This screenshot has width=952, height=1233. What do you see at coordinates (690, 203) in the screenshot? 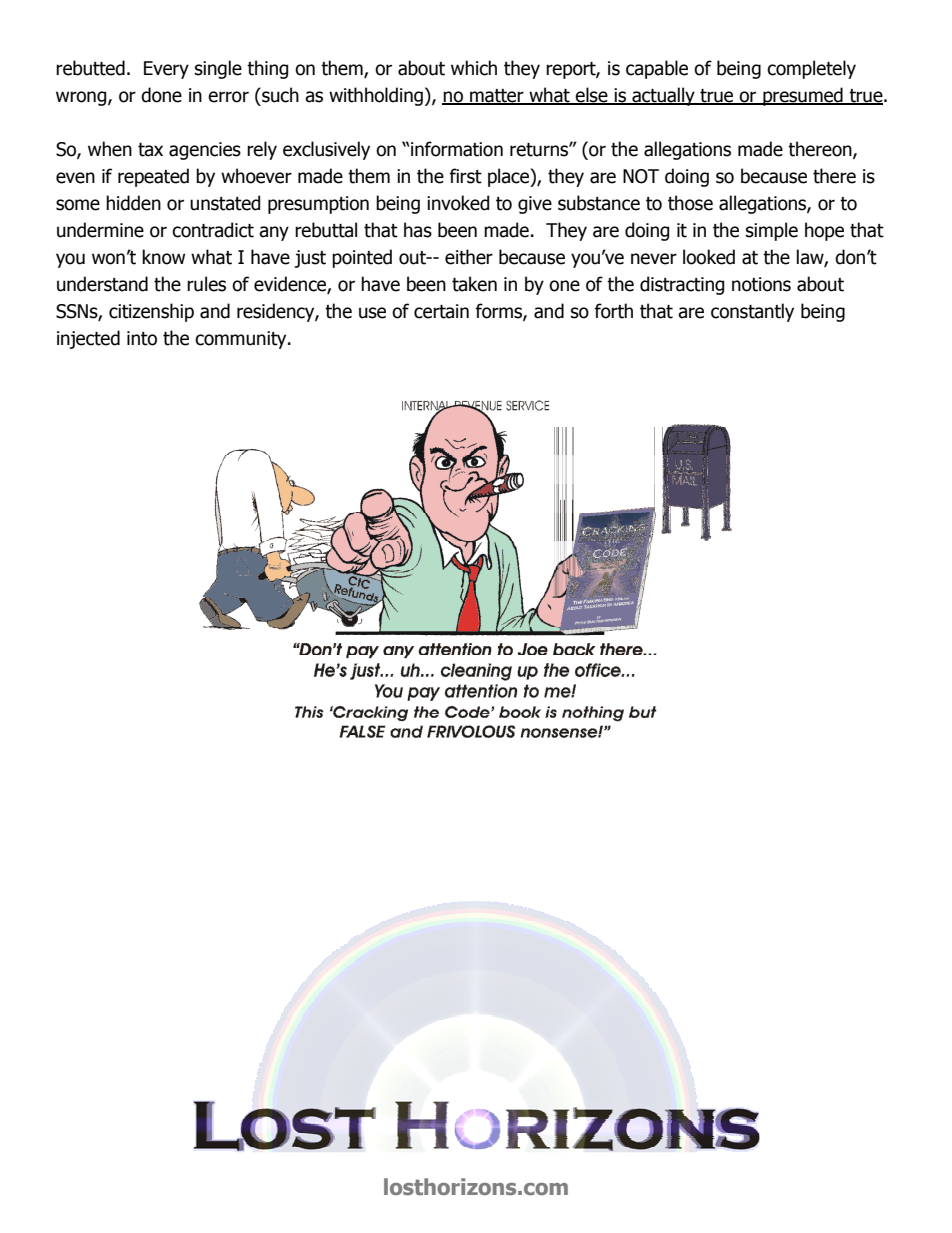
I see `those` at bounding box center [690, 203].
